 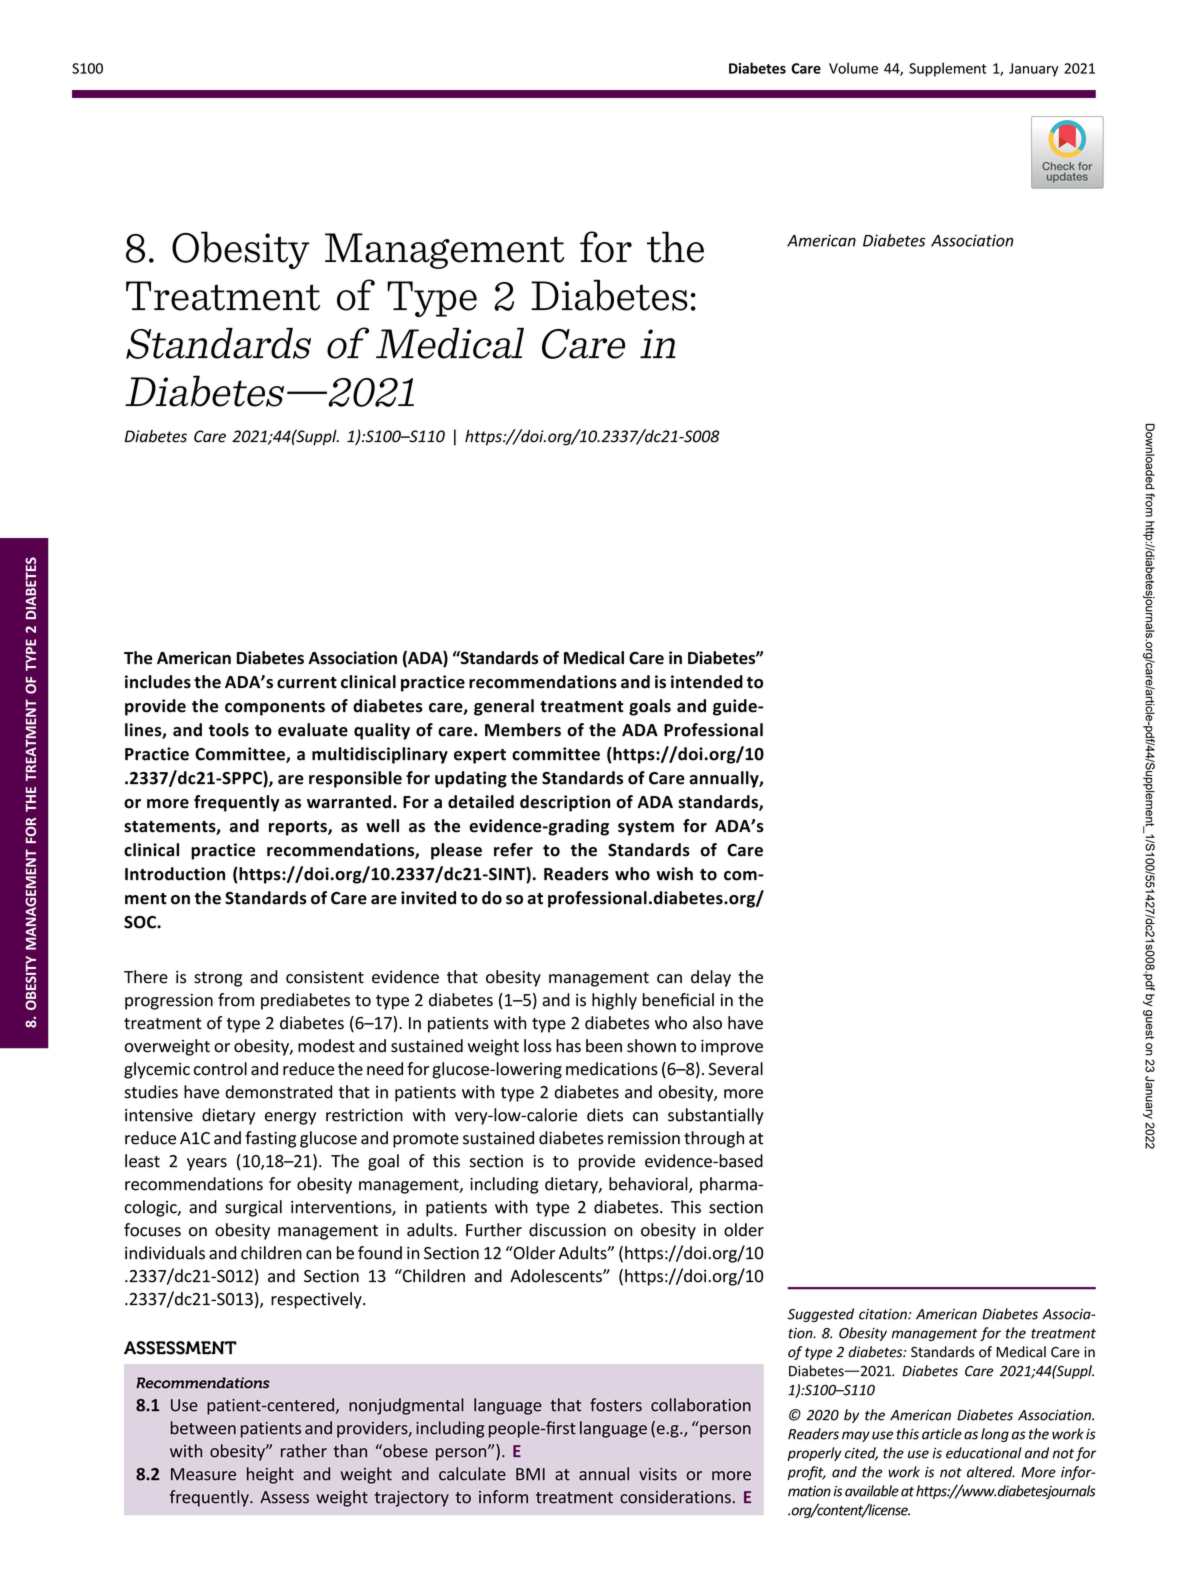 What do you see at coordinates (856, 1436) in the page?
I see `may` at bounding box center [856, 1436].
